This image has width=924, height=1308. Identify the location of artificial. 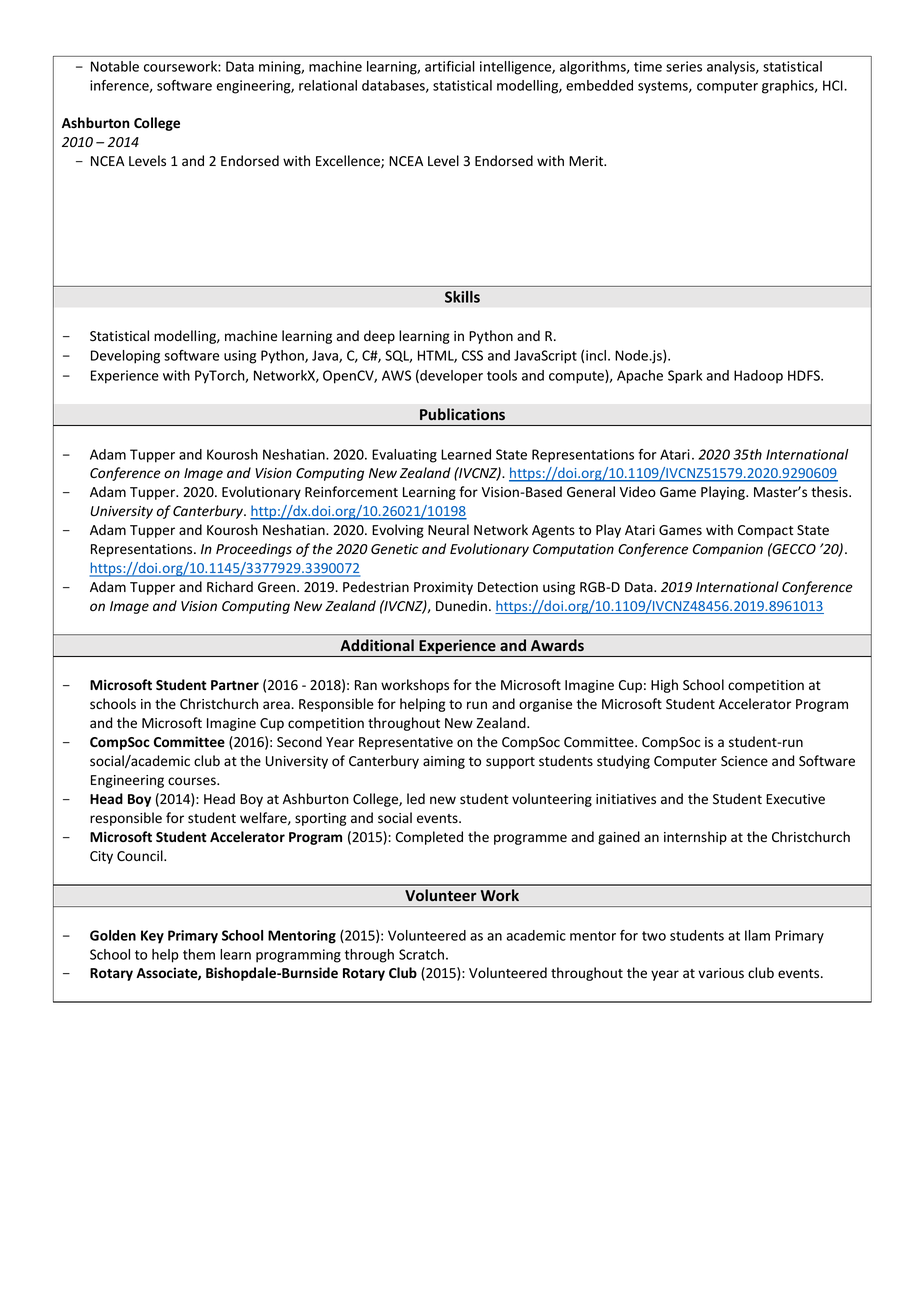
(450, 66).
